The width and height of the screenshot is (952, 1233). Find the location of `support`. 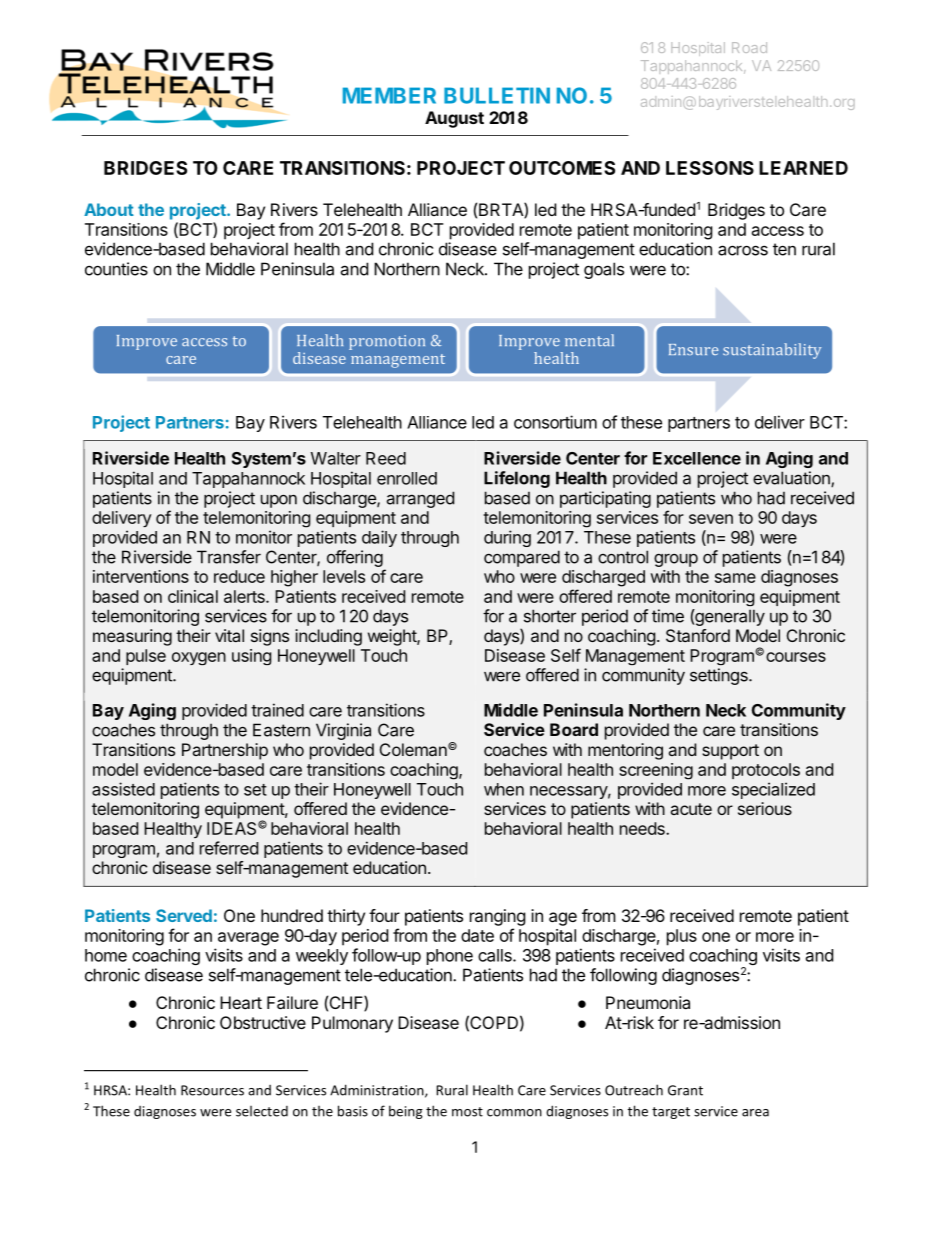

support is located at coordinates (730, 752).
